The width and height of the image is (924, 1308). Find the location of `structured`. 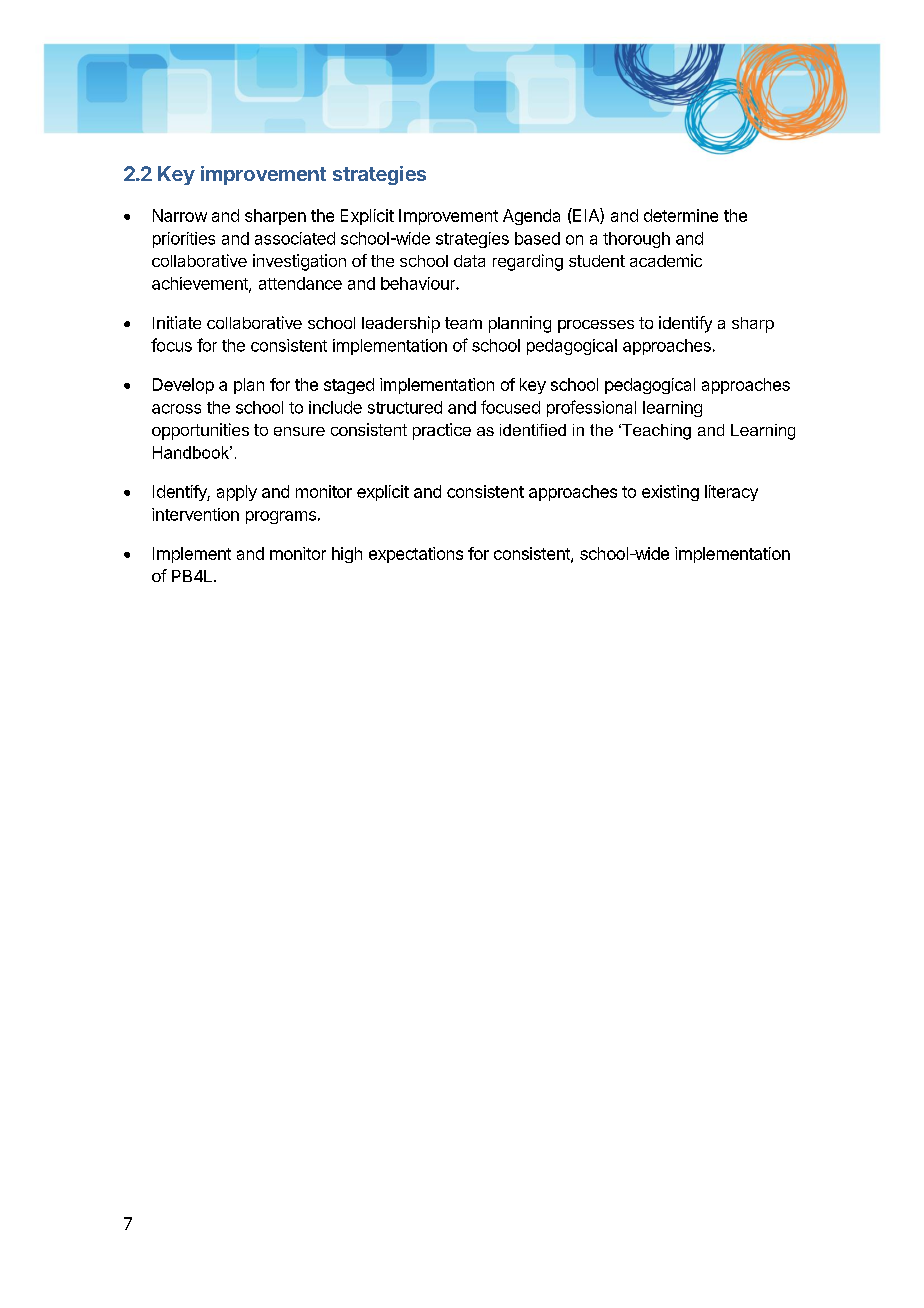

structured is located at coordinates (405, 407).
